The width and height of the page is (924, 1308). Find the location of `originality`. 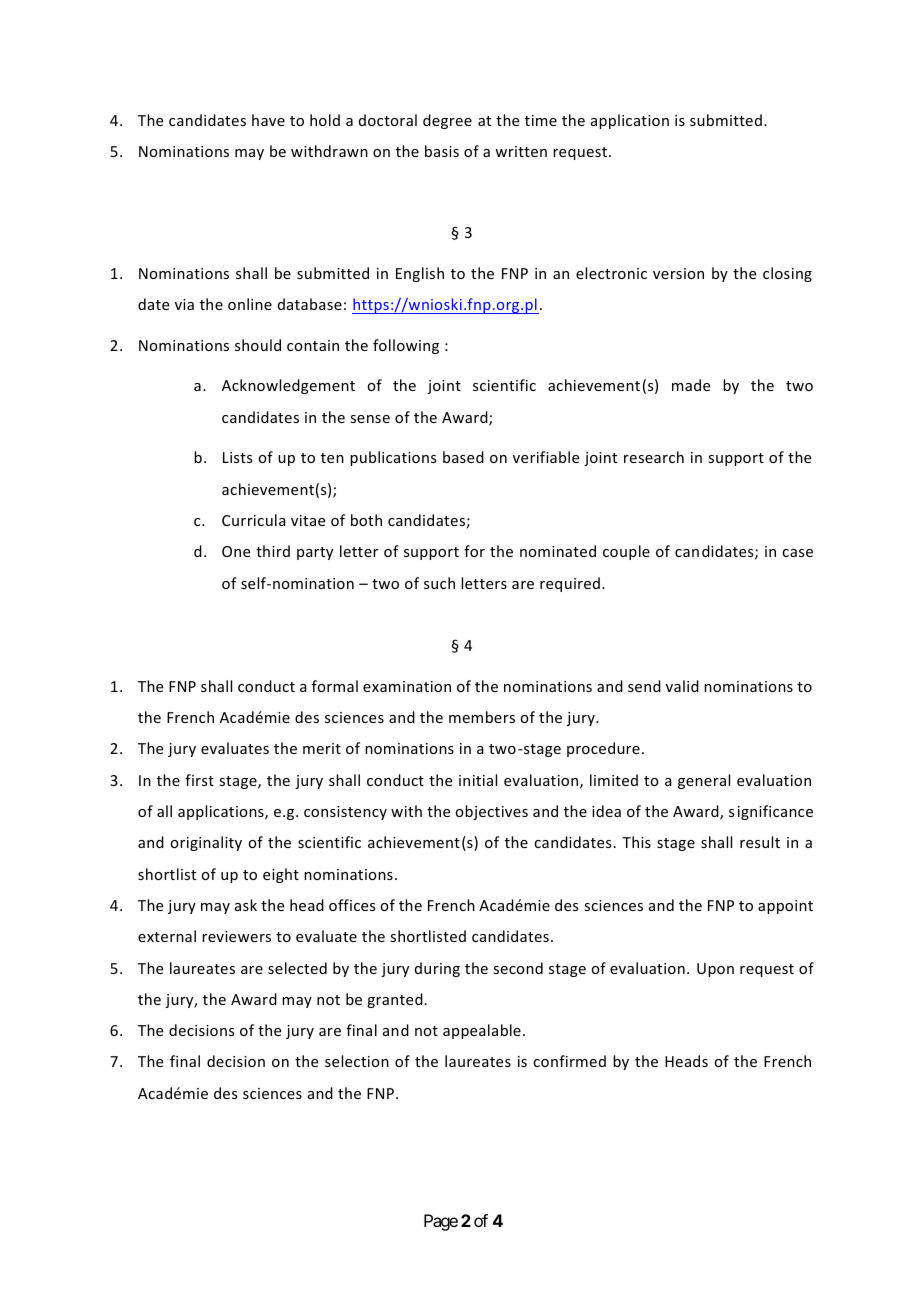

originality is located at coordinates (206, 843).
